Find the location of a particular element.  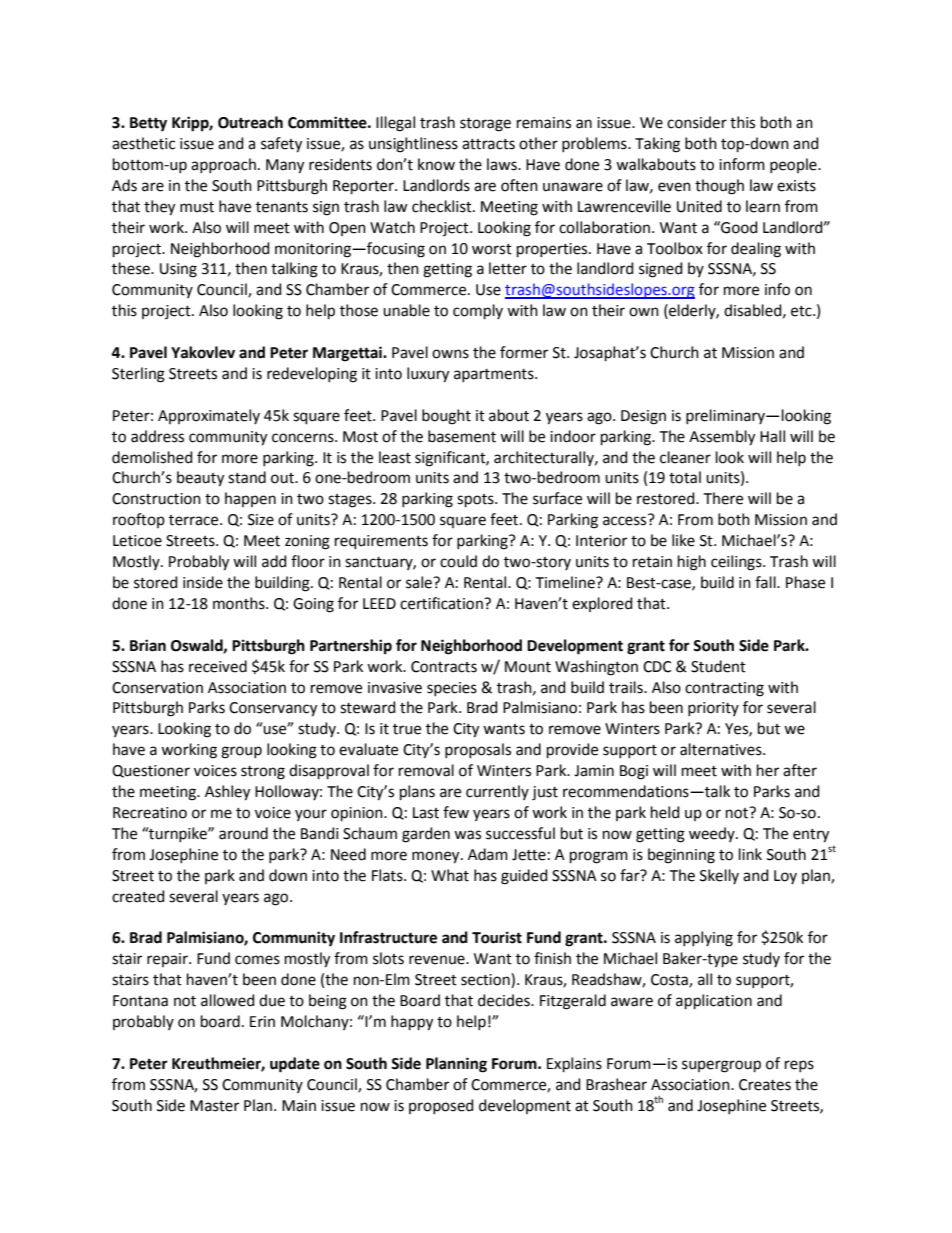

Master is located at coordinates (214, 1106).
